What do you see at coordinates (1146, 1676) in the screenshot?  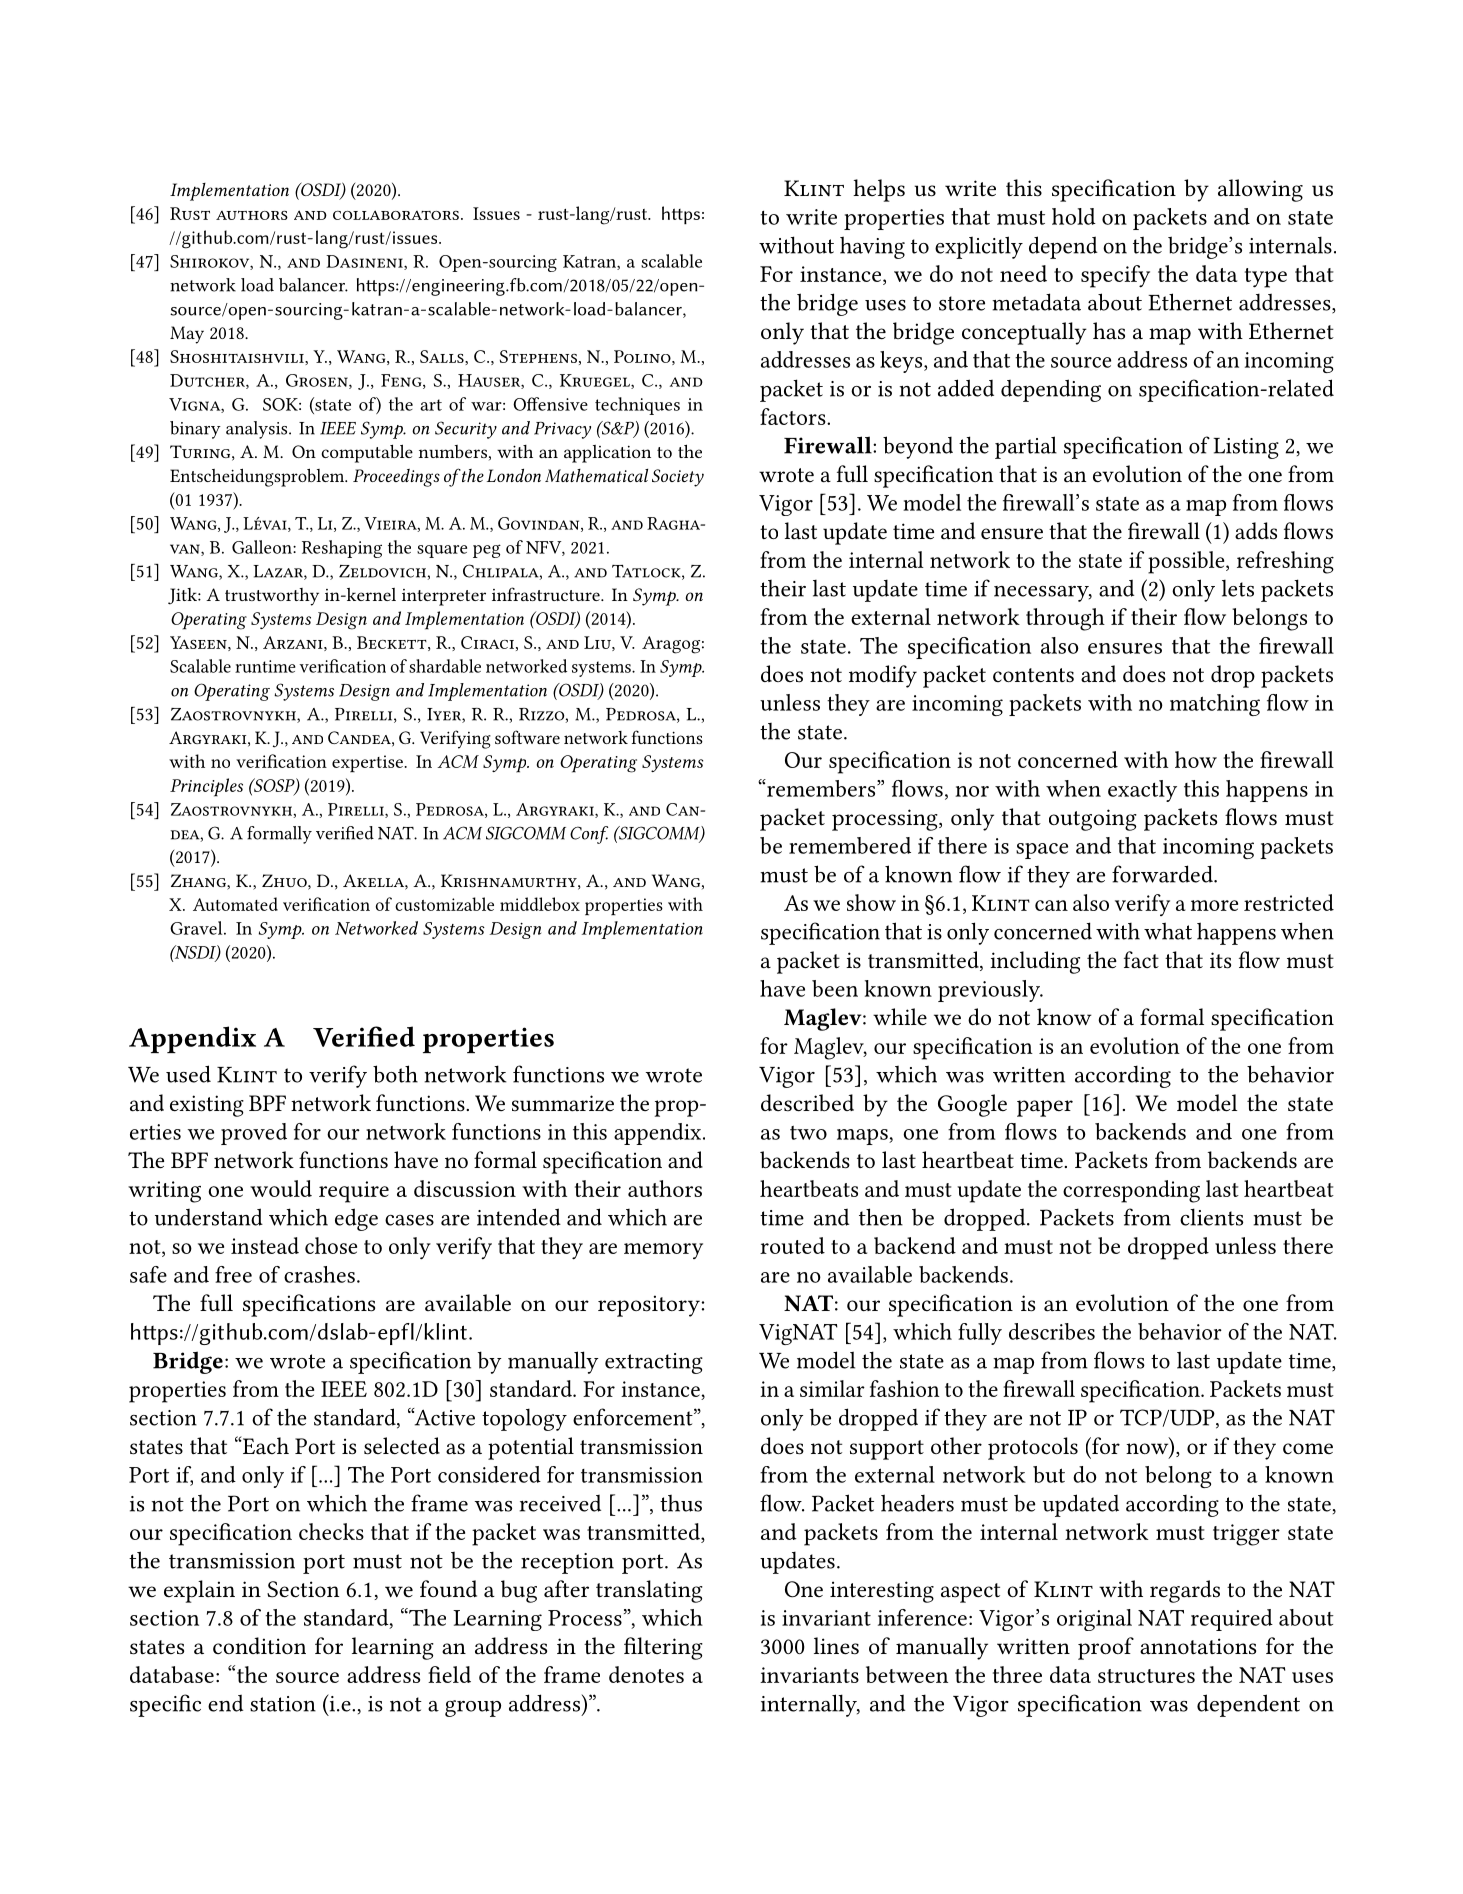 I see `structures` at bounding box center [1146, 1676].
